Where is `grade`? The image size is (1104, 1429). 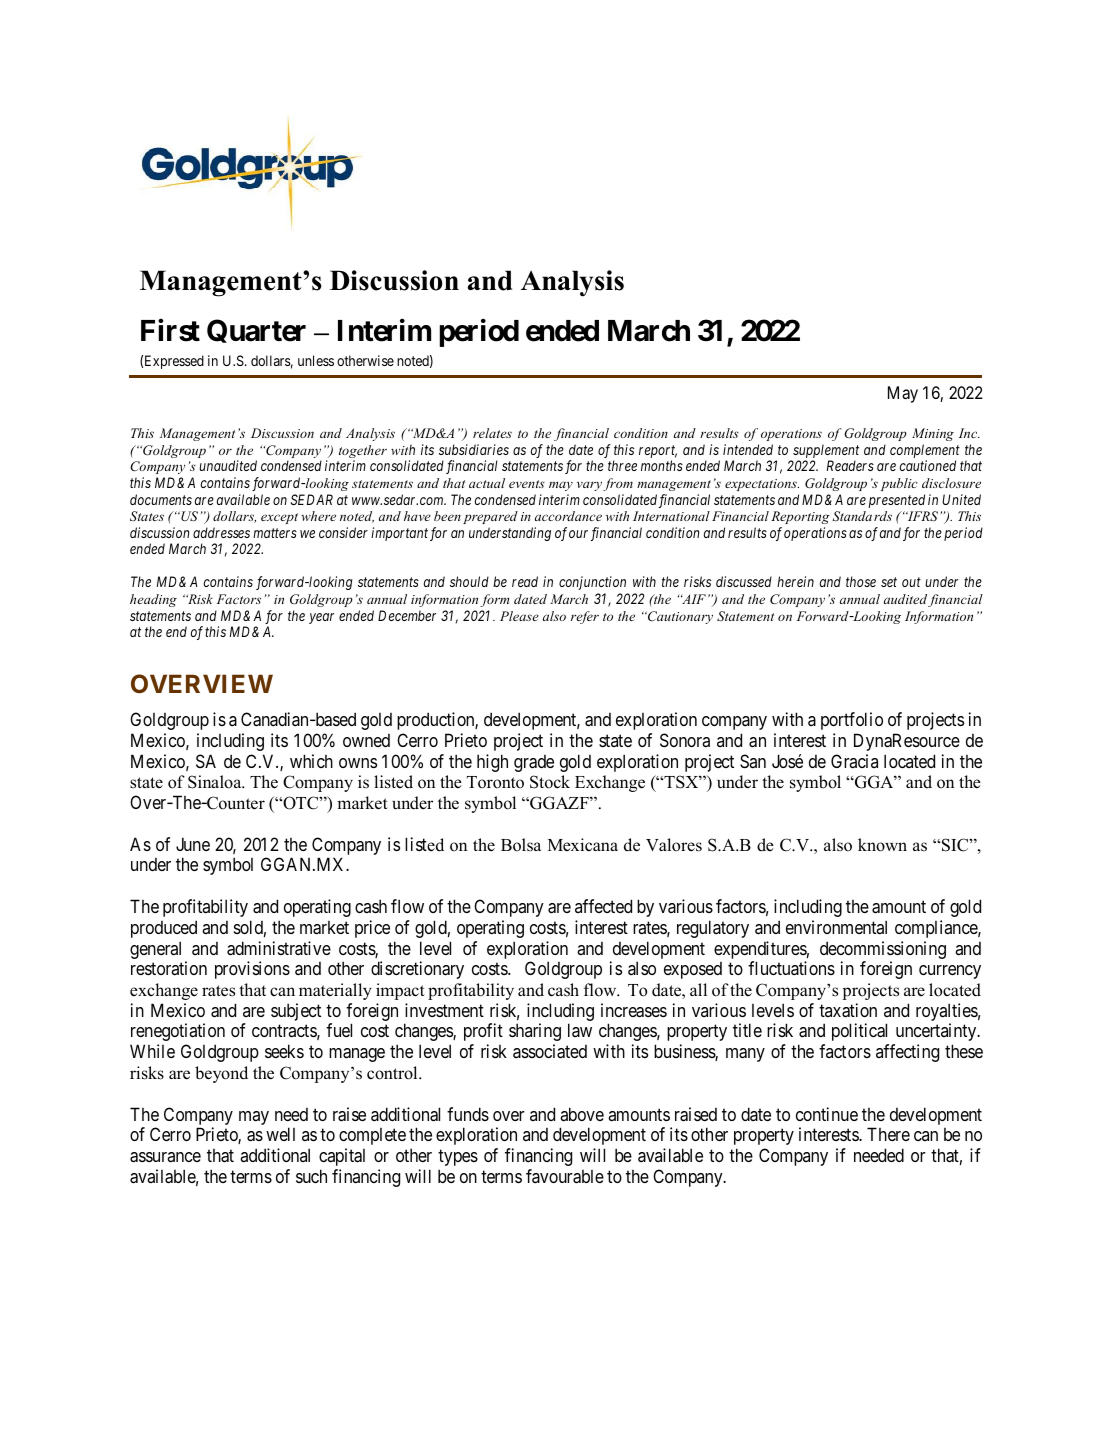 grade is located at coordinates (534, 763).
